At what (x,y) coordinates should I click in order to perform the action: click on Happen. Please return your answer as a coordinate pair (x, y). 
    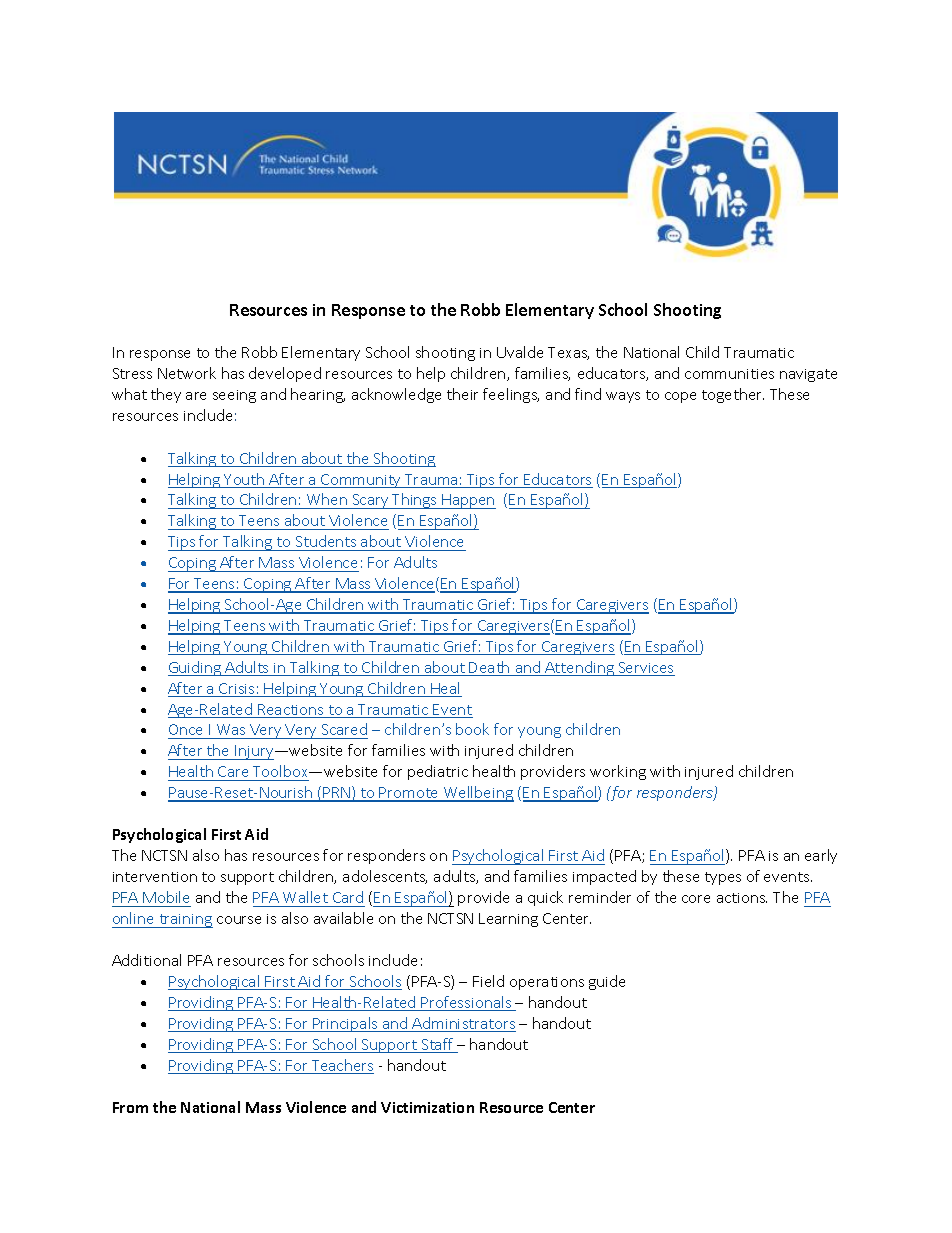
    Looking at the image, I should click on (468, 501).
